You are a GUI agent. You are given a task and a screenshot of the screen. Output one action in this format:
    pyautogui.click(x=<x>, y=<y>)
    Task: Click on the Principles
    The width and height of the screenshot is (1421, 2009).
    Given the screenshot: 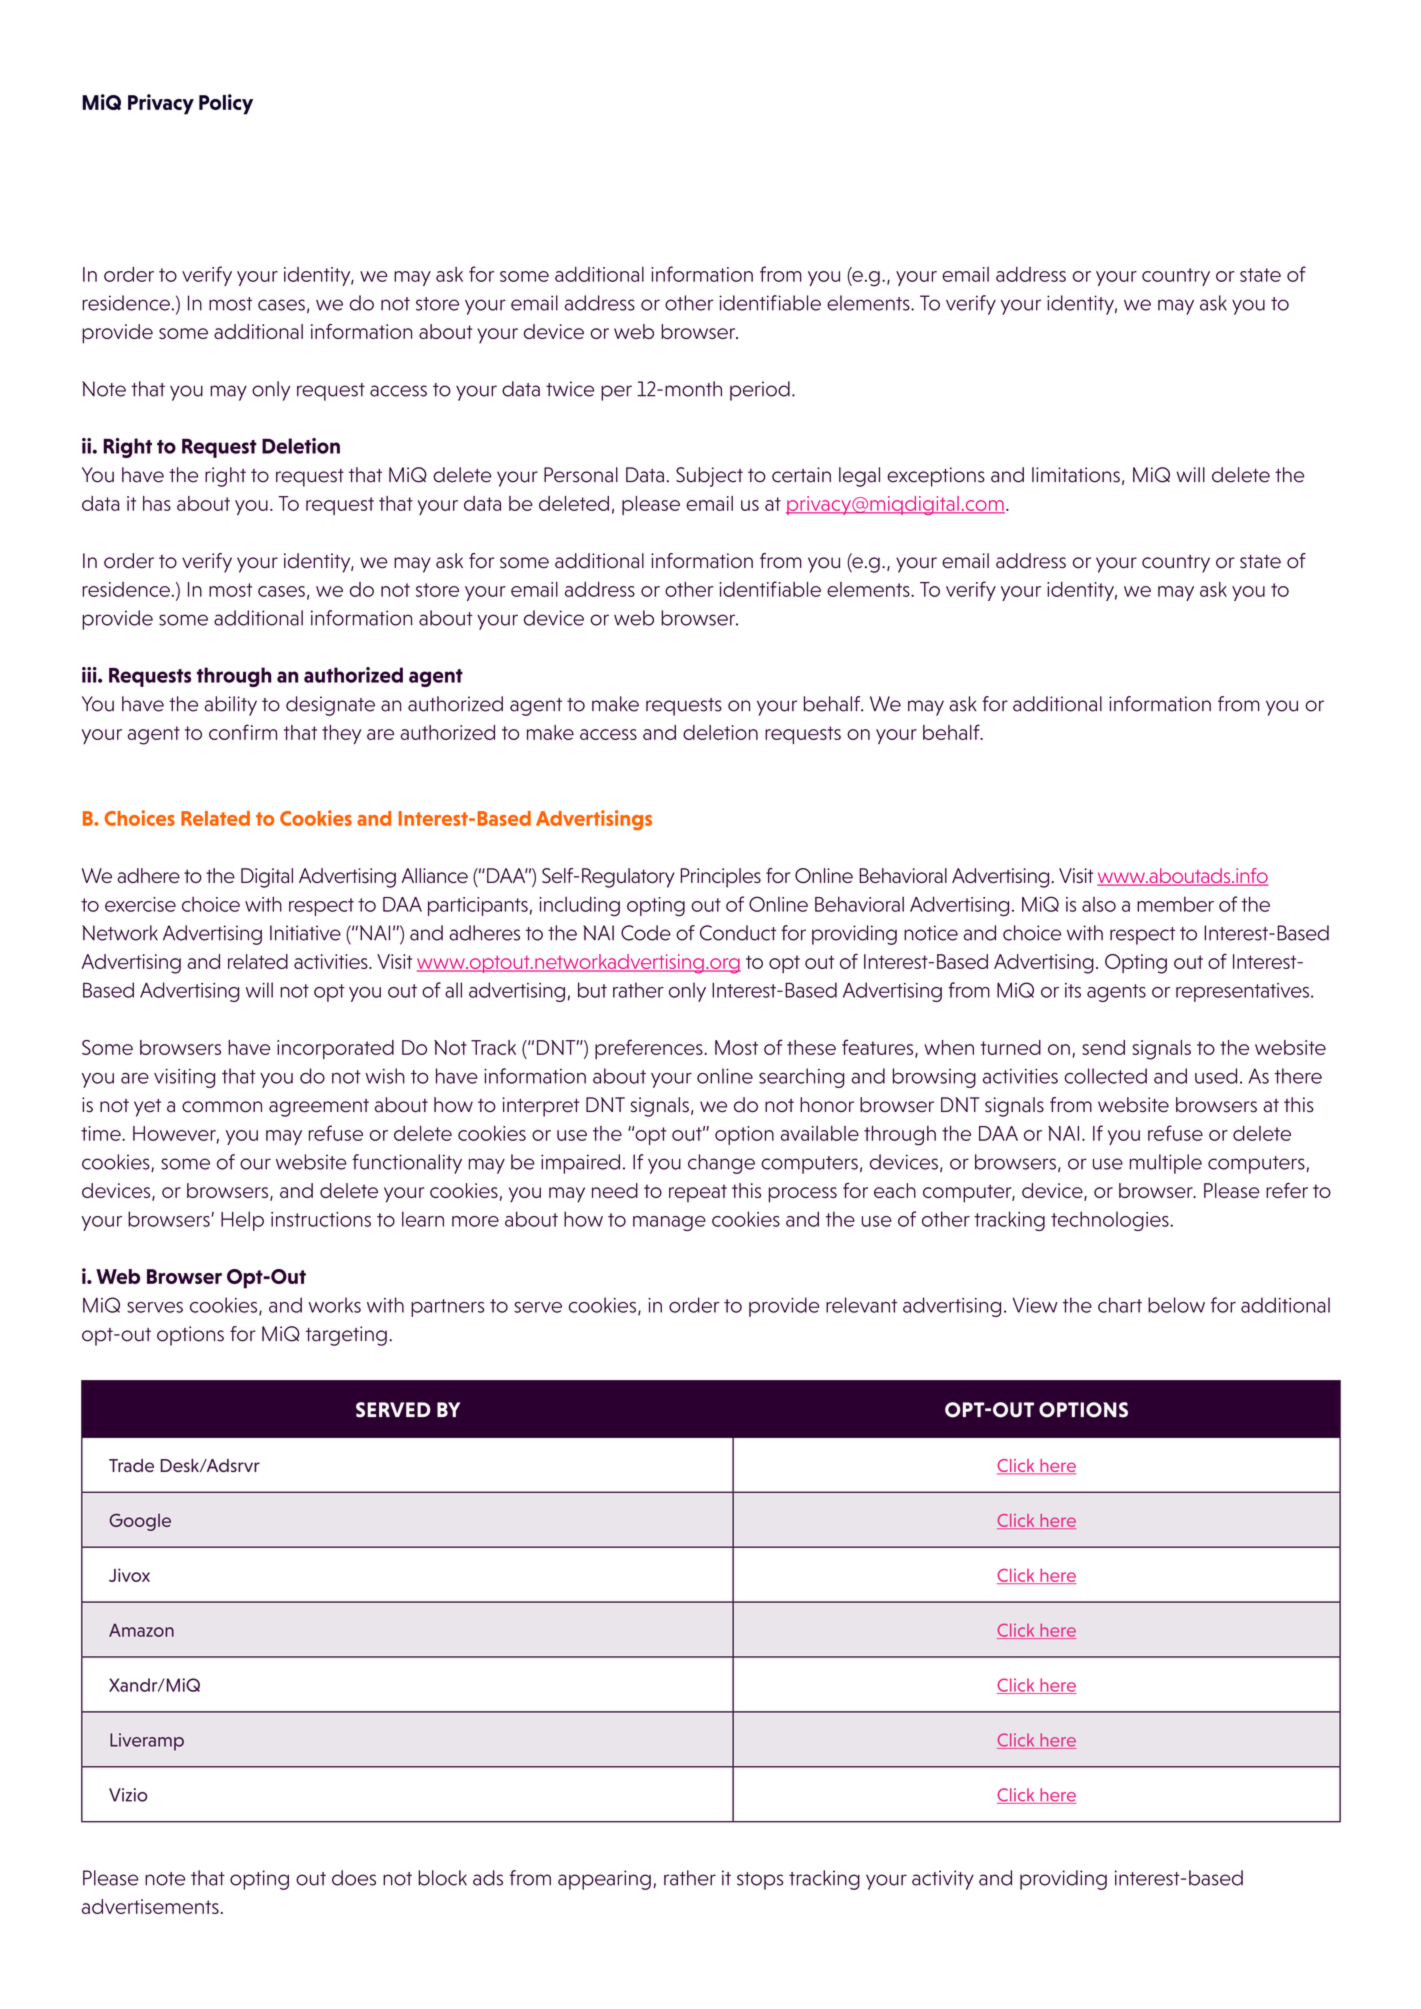 What is the action you would take?
    pyautogui.click(x=721, y=878)
